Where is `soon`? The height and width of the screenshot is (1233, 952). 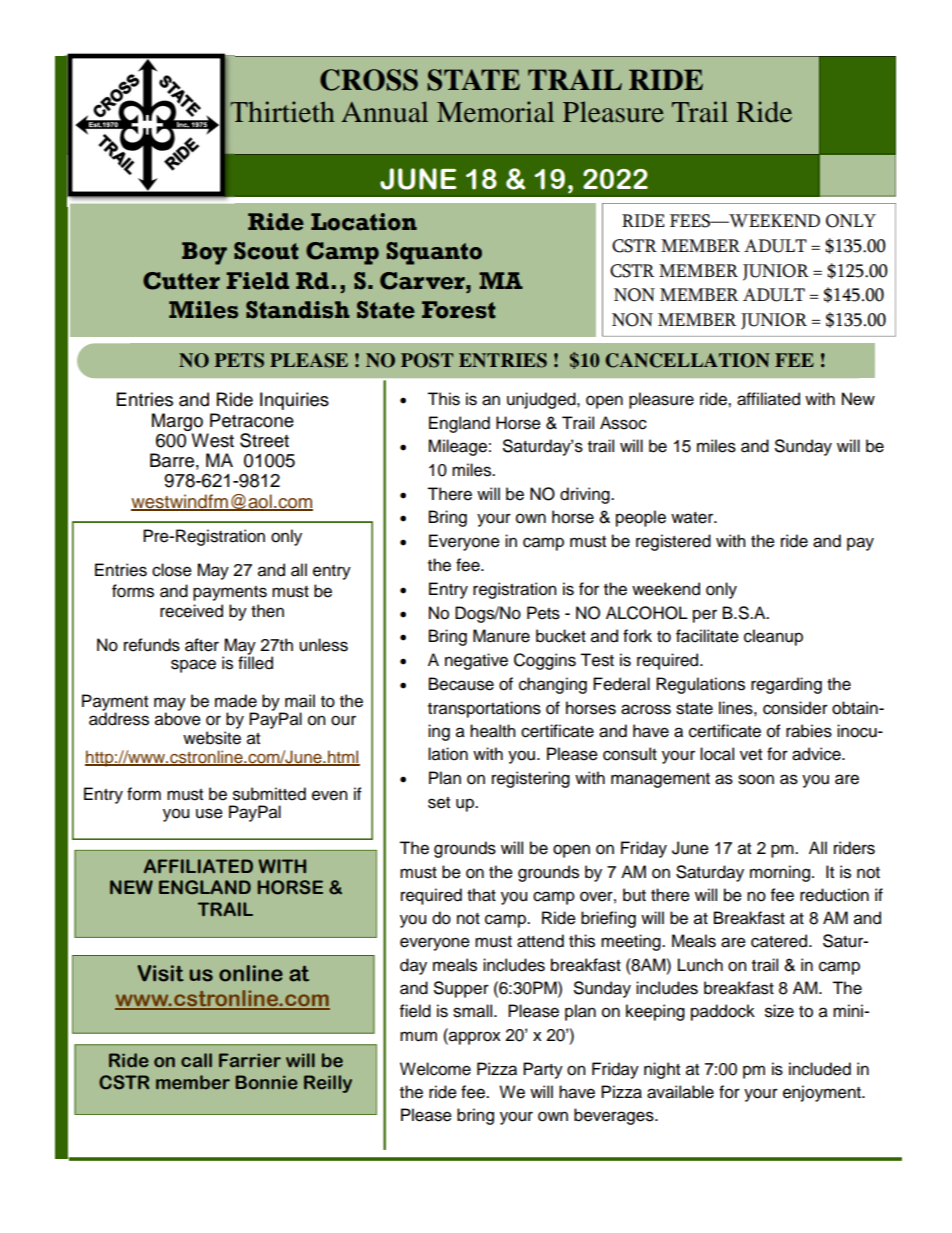
soon is located at coordinates (756, 779).
